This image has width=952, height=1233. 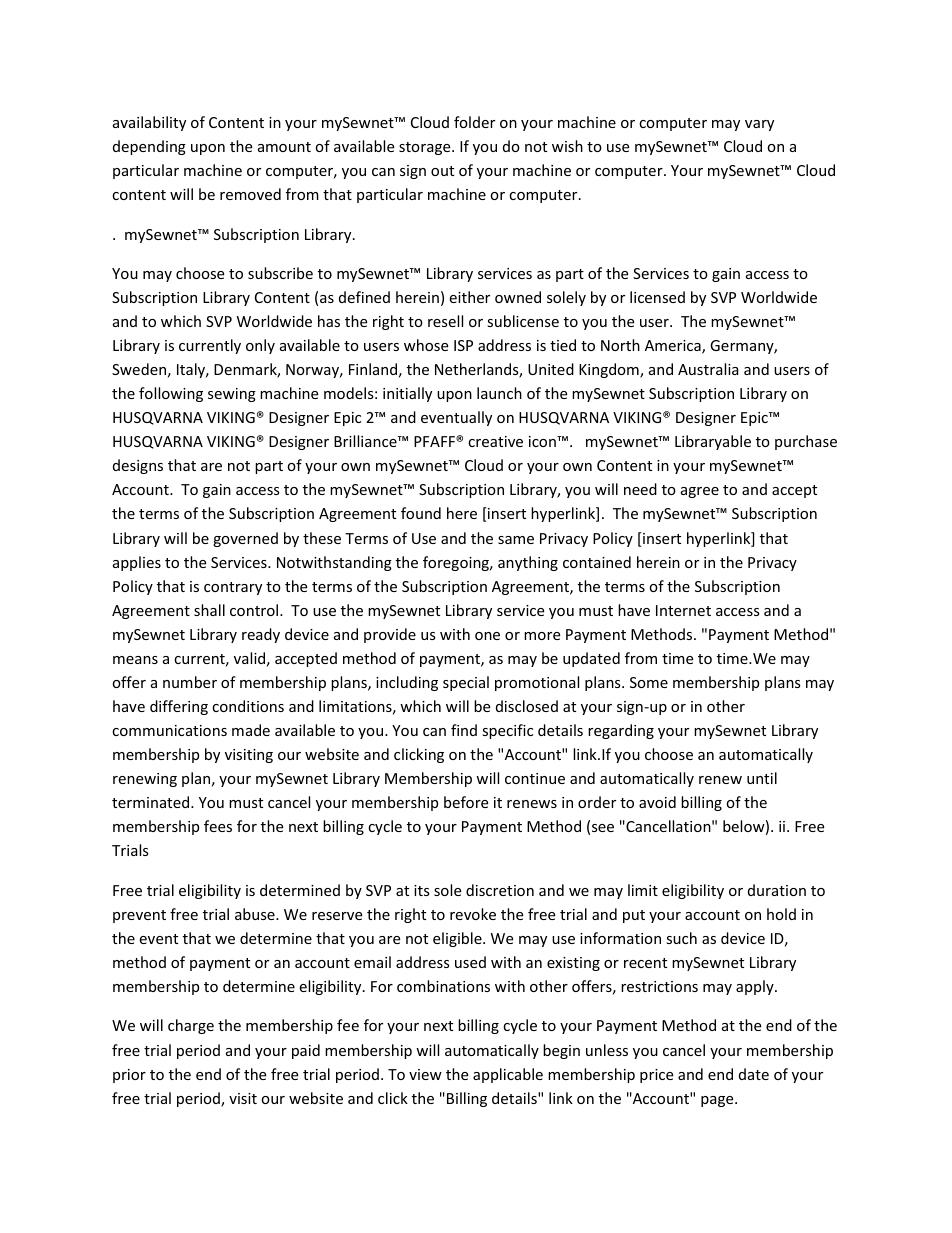 I want to click on depending, so click(x=149, y=147).
